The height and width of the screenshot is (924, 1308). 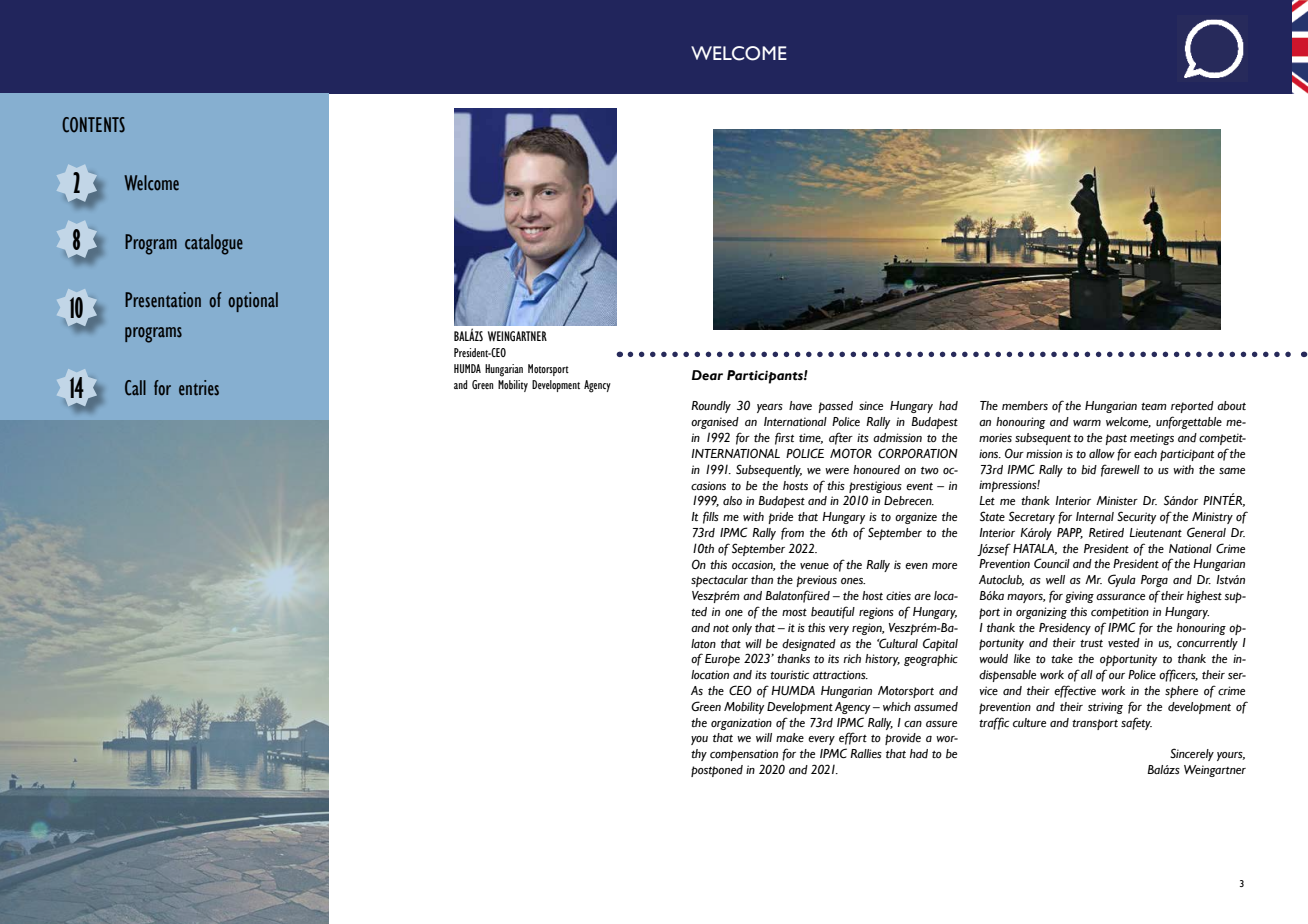 I want to click on members, so click(x=1025, y=406).
